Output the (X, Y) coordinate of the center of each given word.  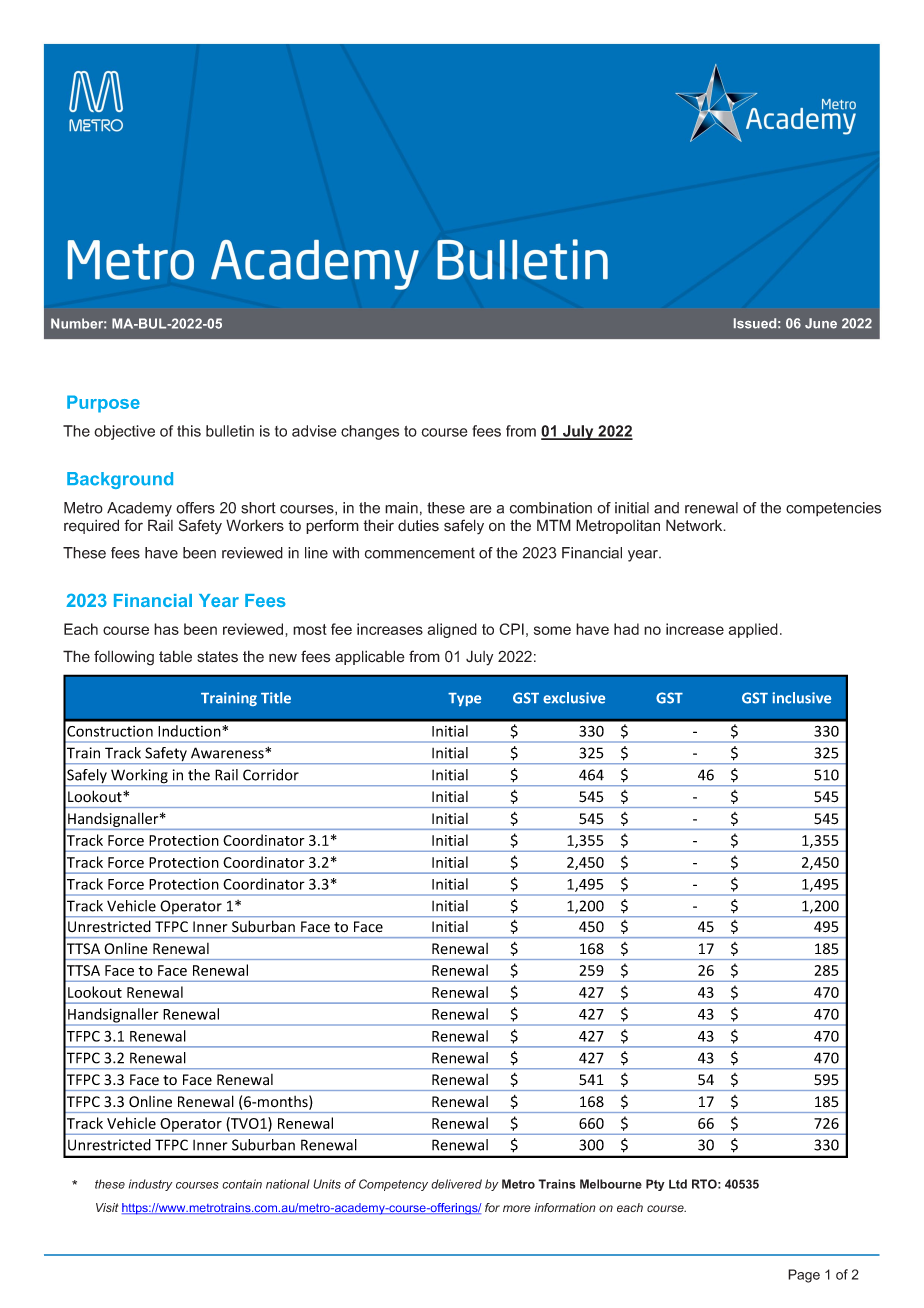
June (821, 323)
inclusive (801, 698)
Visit (107, 1207)
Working (139, 777)
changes (370, 432)
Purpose (103, 404)
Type (464, 699)
